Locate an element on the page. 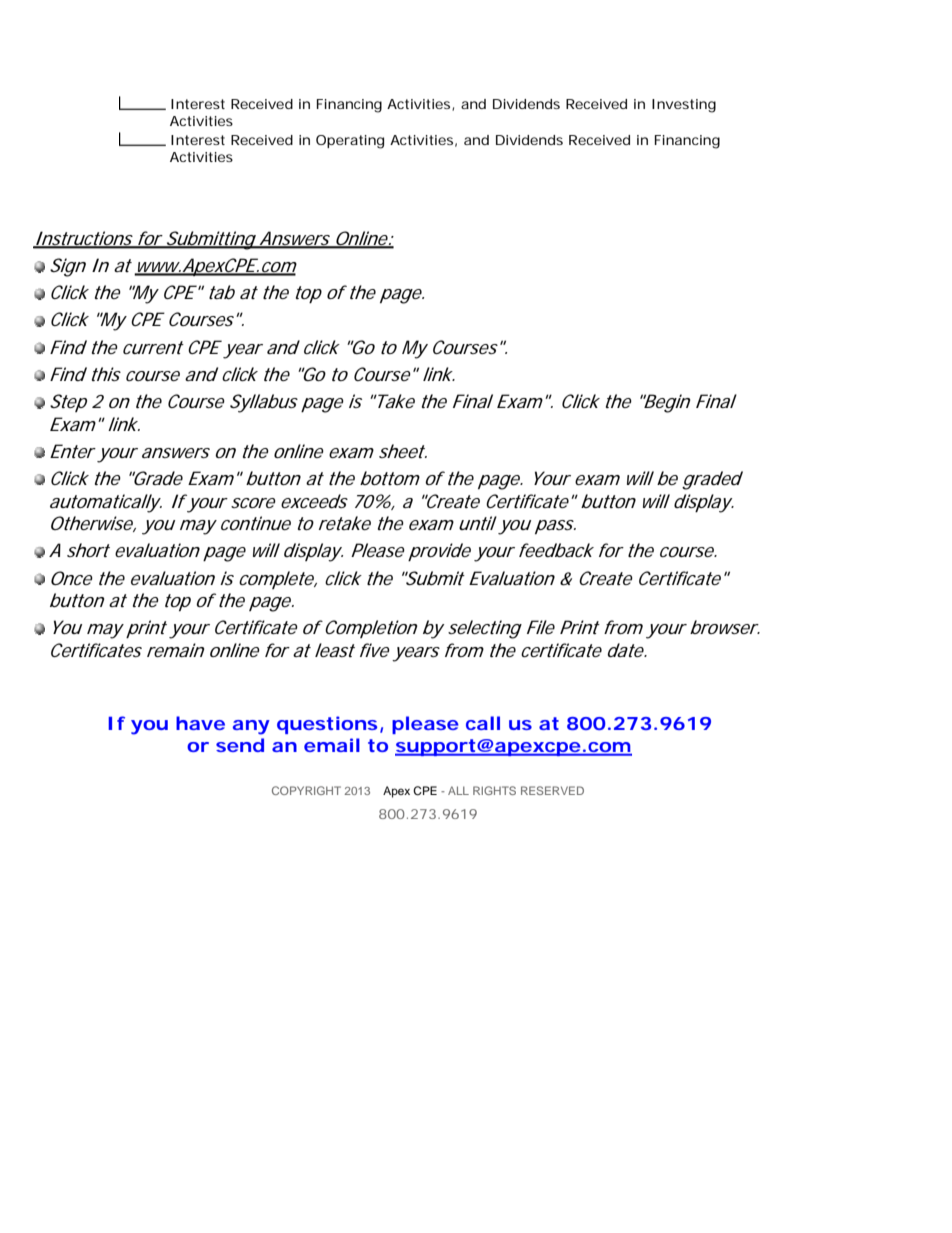  any is located at coordinates (251, 727).
